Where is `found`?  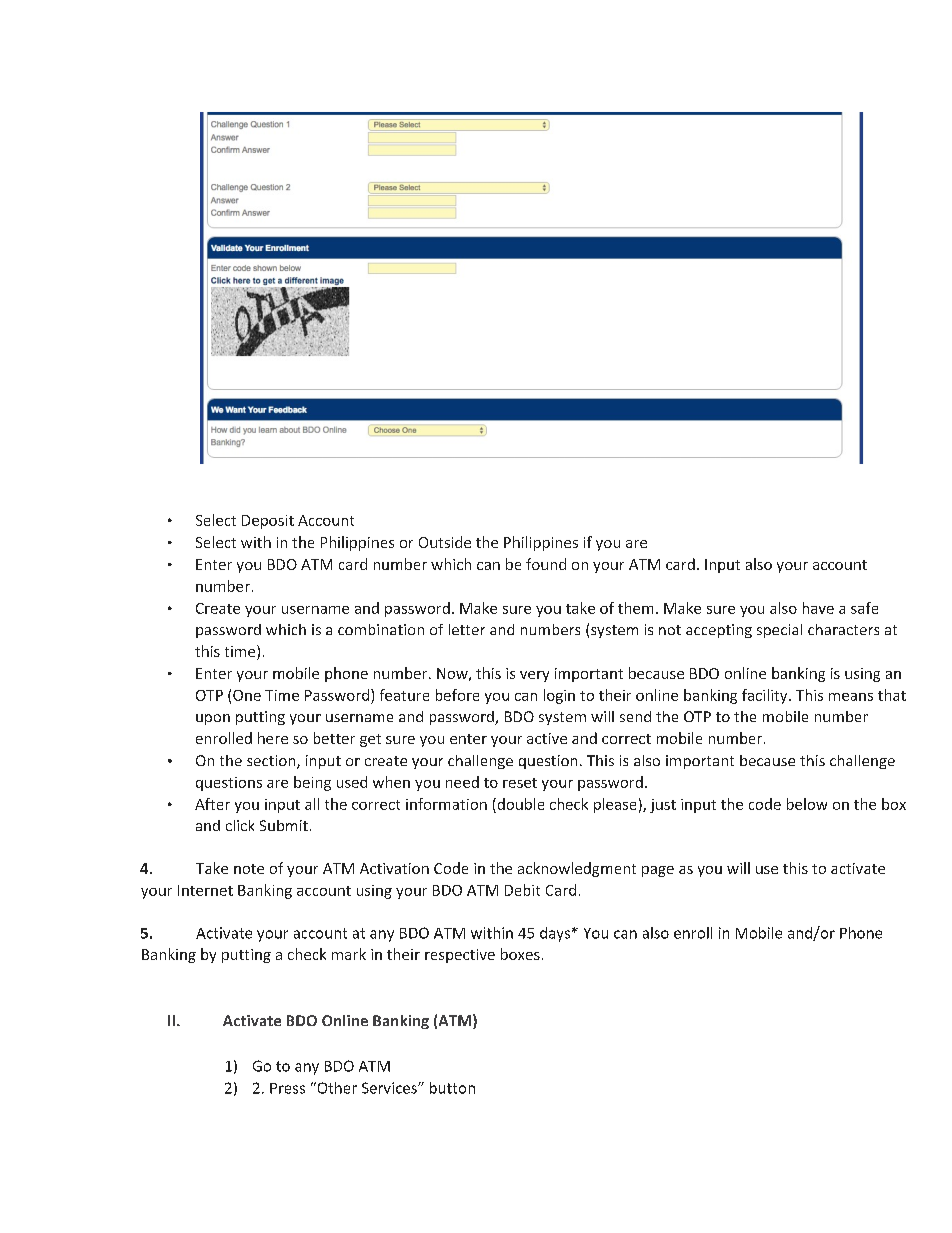
found is located at coordinates (546, 564).
